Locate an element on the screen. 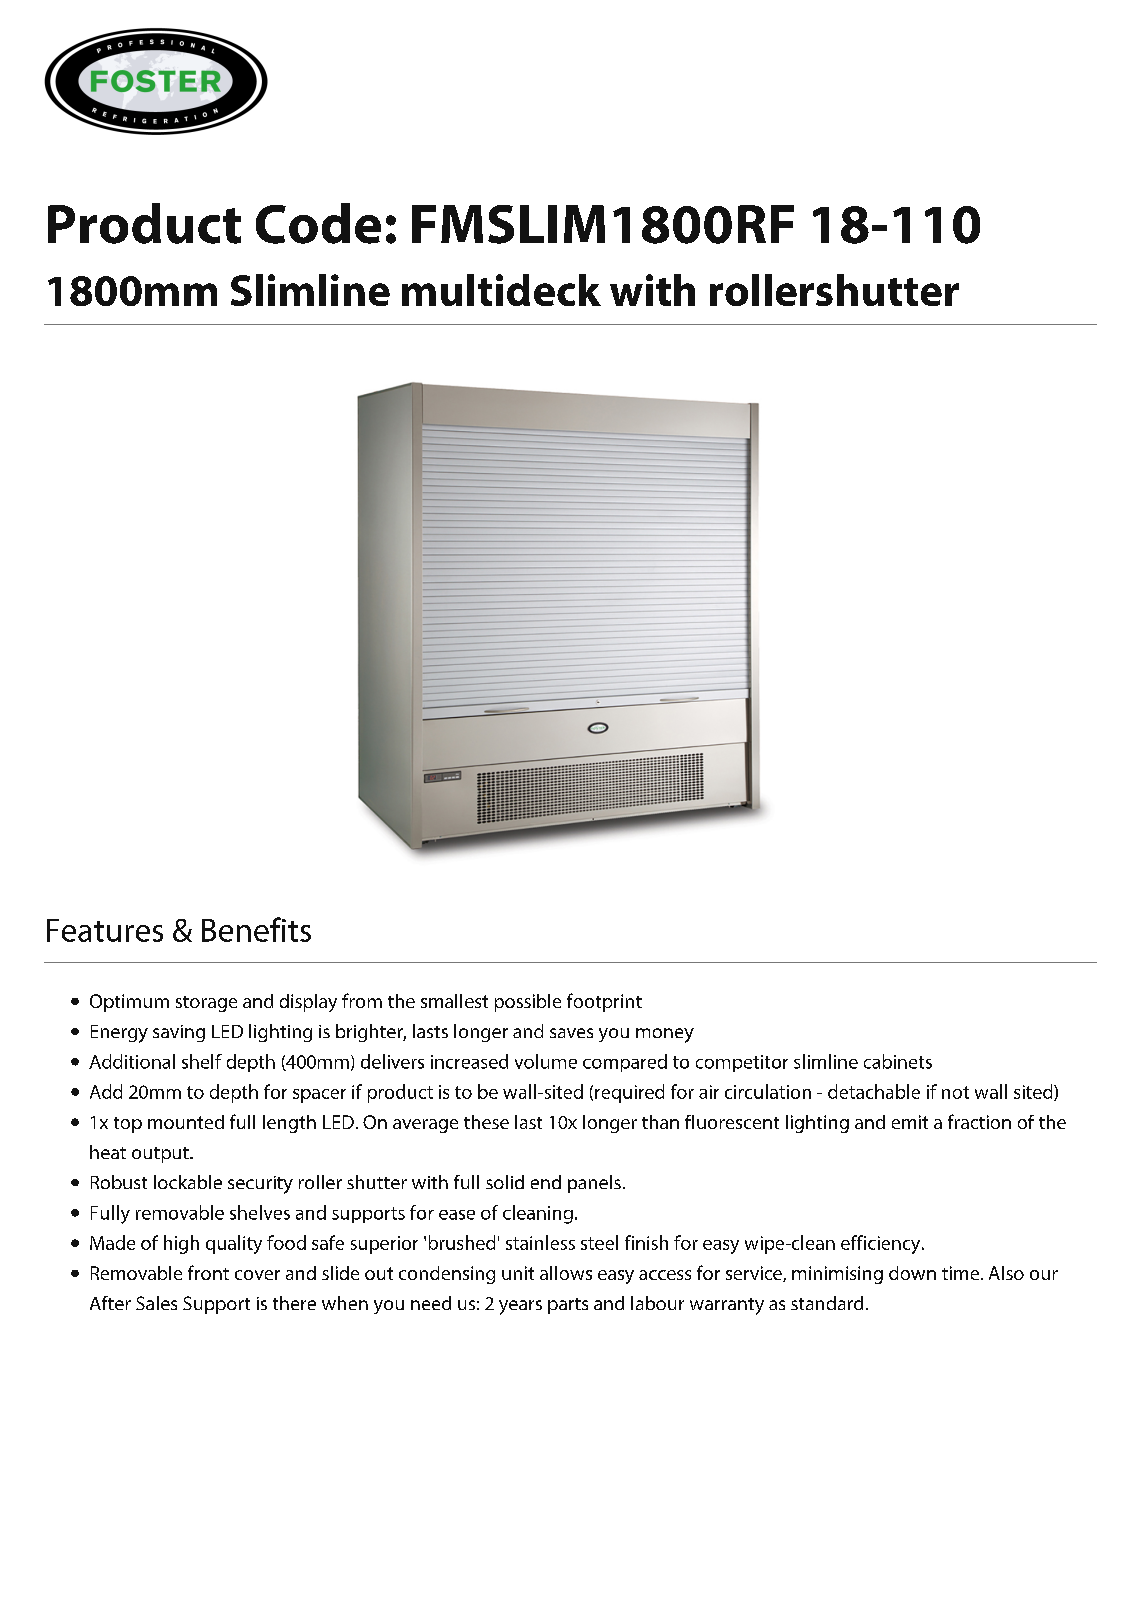  saves is located at coordinates (571, 1033).
